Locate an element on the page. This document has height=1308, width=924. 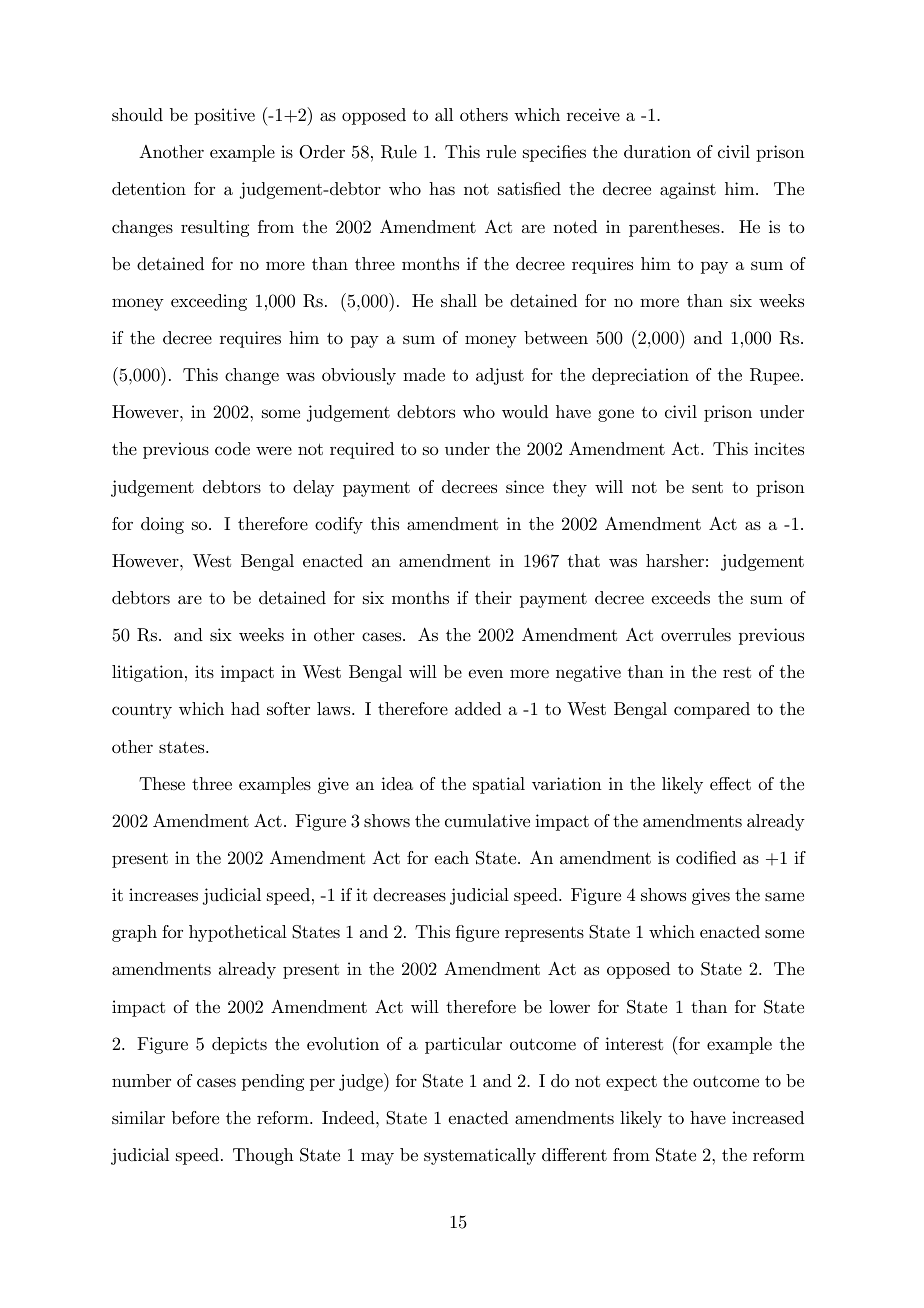
its is located at coordinates (204, 671).
